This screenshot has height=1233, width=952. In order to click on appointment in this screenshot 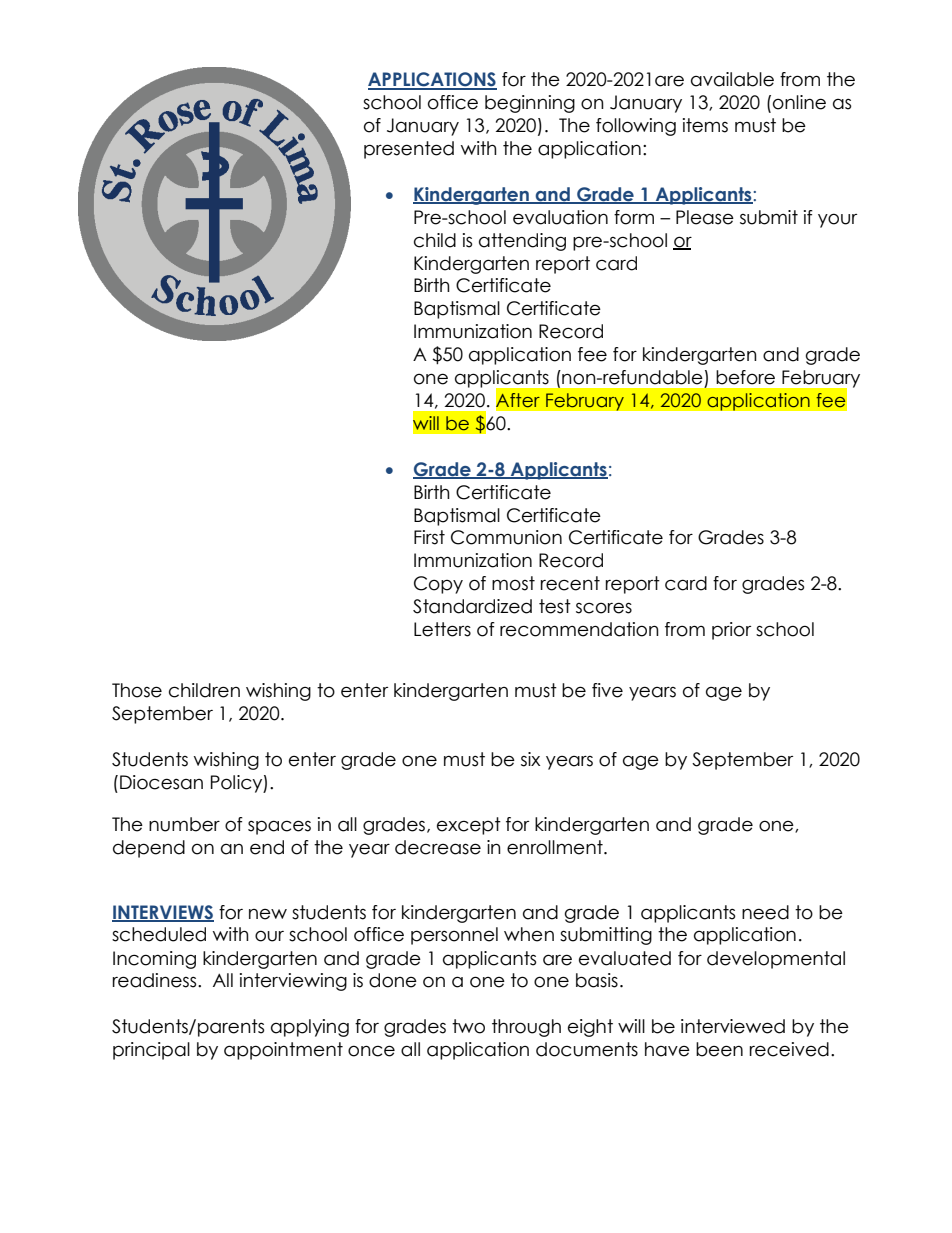, I will do `click(283, 1051)`.
